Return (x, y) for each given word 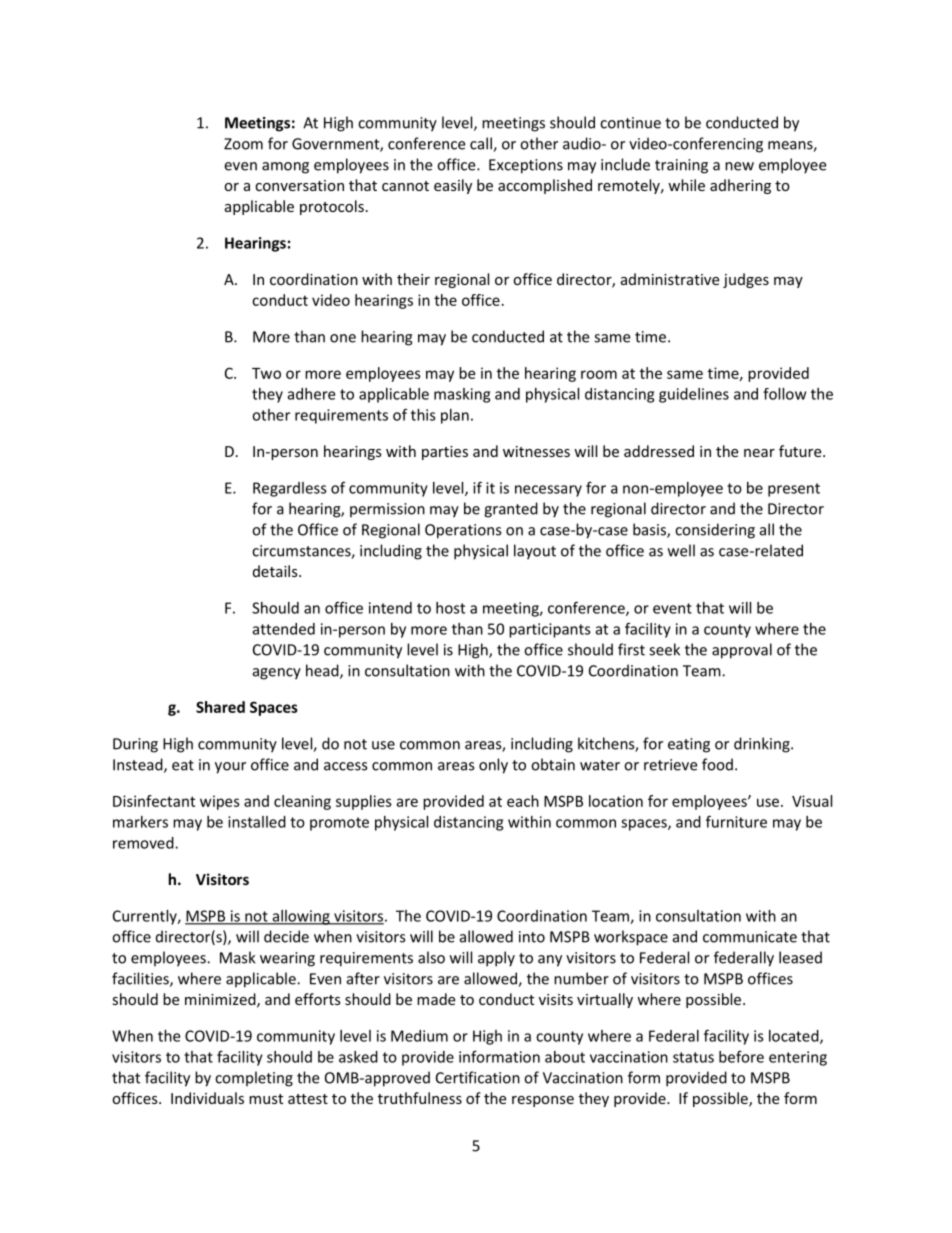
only (493, 766)
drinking (763, 745)
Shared (220, 707)
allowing (301, 917)
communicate (750, 937)
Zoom (243, 144)
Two (266, 373)
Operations (463, 531)
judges (746, 280)
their (413, 279)
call (482, 144)
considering (715, 531)
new (739, 166)
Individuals (207, 1098)
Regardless (290, 489)
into (532, 937)
